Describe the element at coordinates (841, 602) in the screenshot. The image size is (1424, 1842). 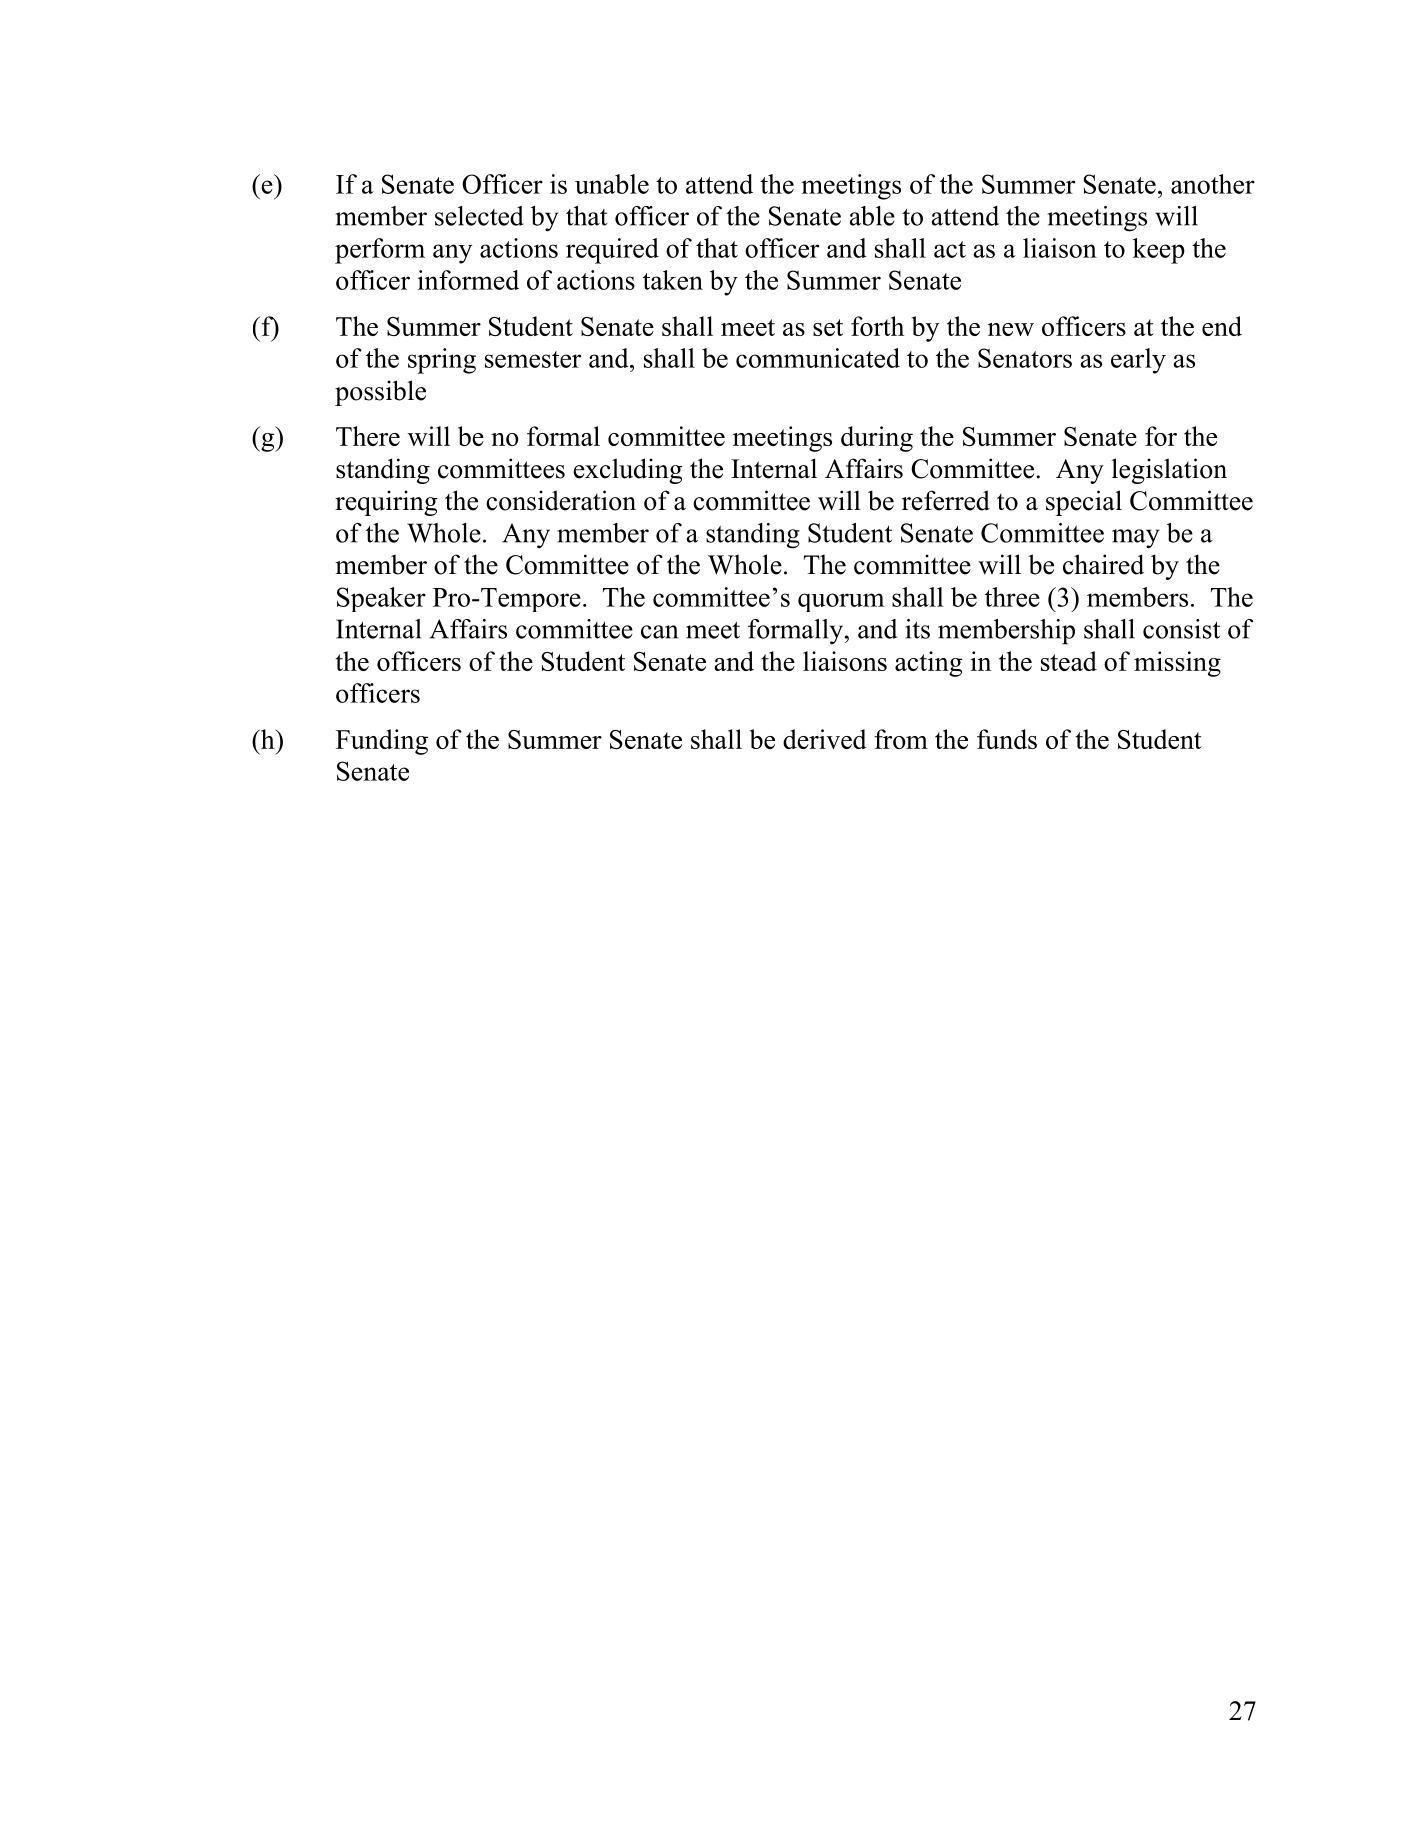
I see `quorum` at that location.
